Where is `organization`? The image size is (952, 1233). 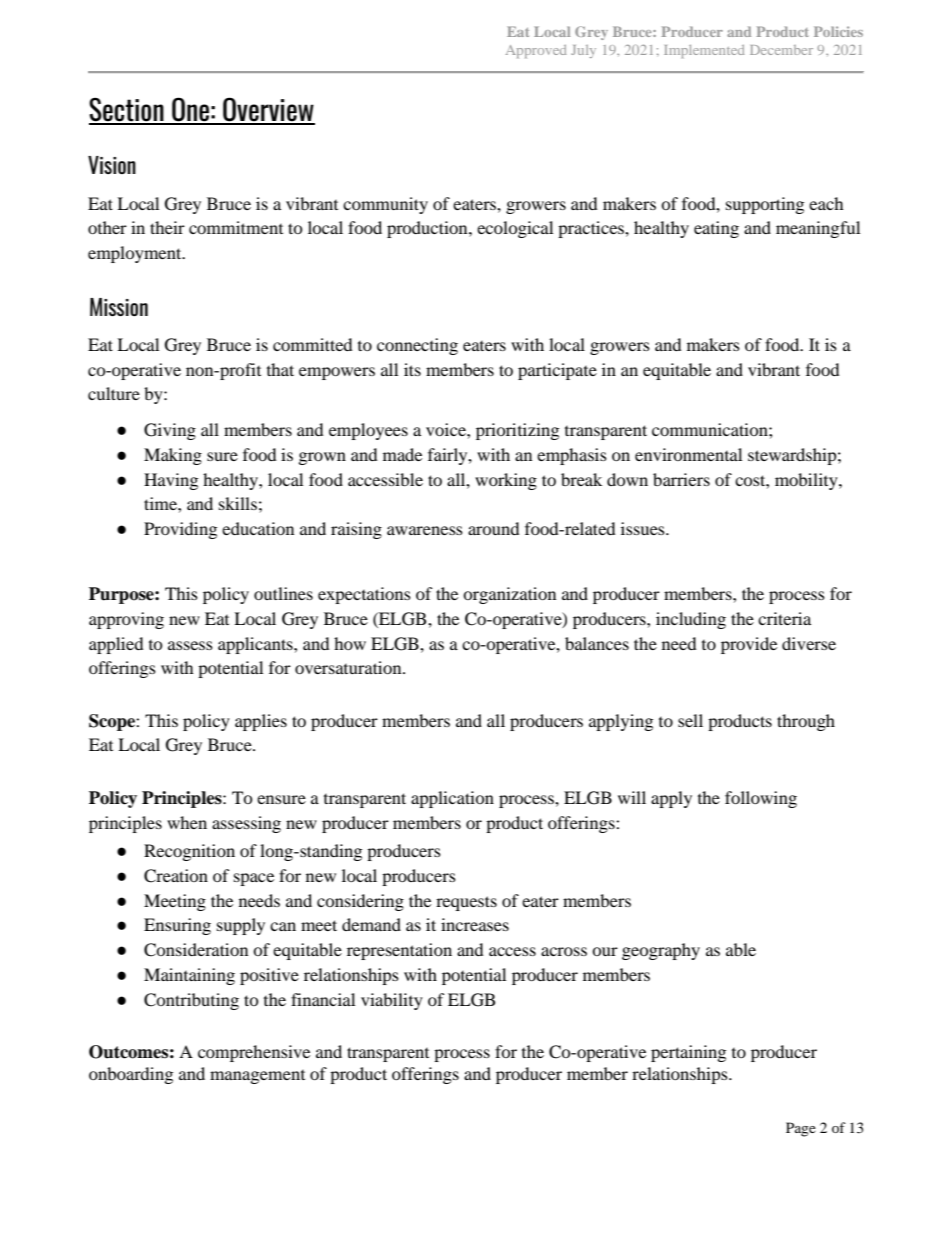
organization is located at coordinates (509, 595).
